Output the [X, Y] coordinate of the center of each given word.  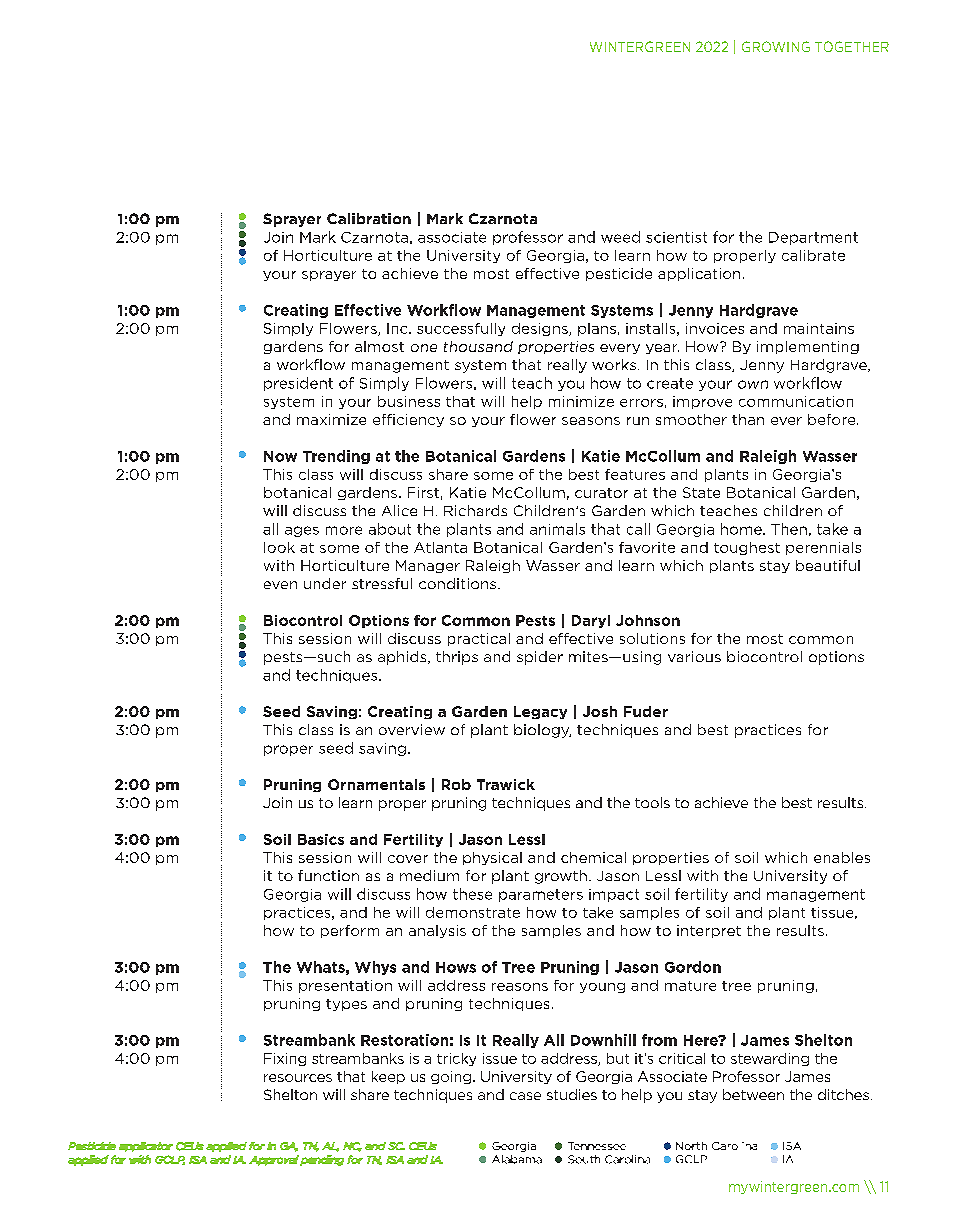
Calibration [369, 218]
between [753, 1094]
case [525, 1096]
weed [620, 237]
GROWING [776, 46]
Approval [274, 1160]
